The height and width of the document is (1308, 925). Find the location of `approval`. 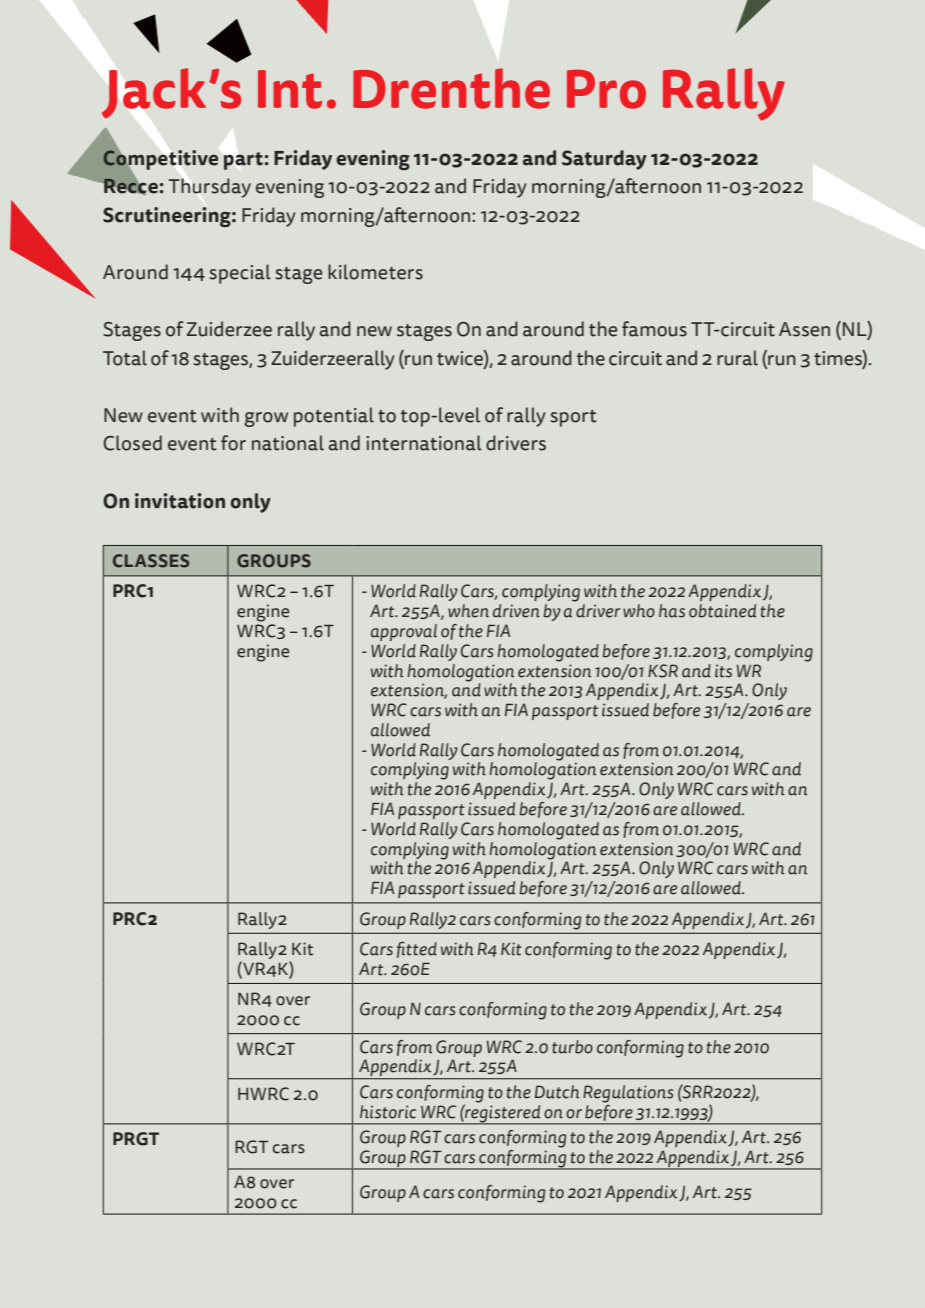

approval is located at coordinates (404, 632).
